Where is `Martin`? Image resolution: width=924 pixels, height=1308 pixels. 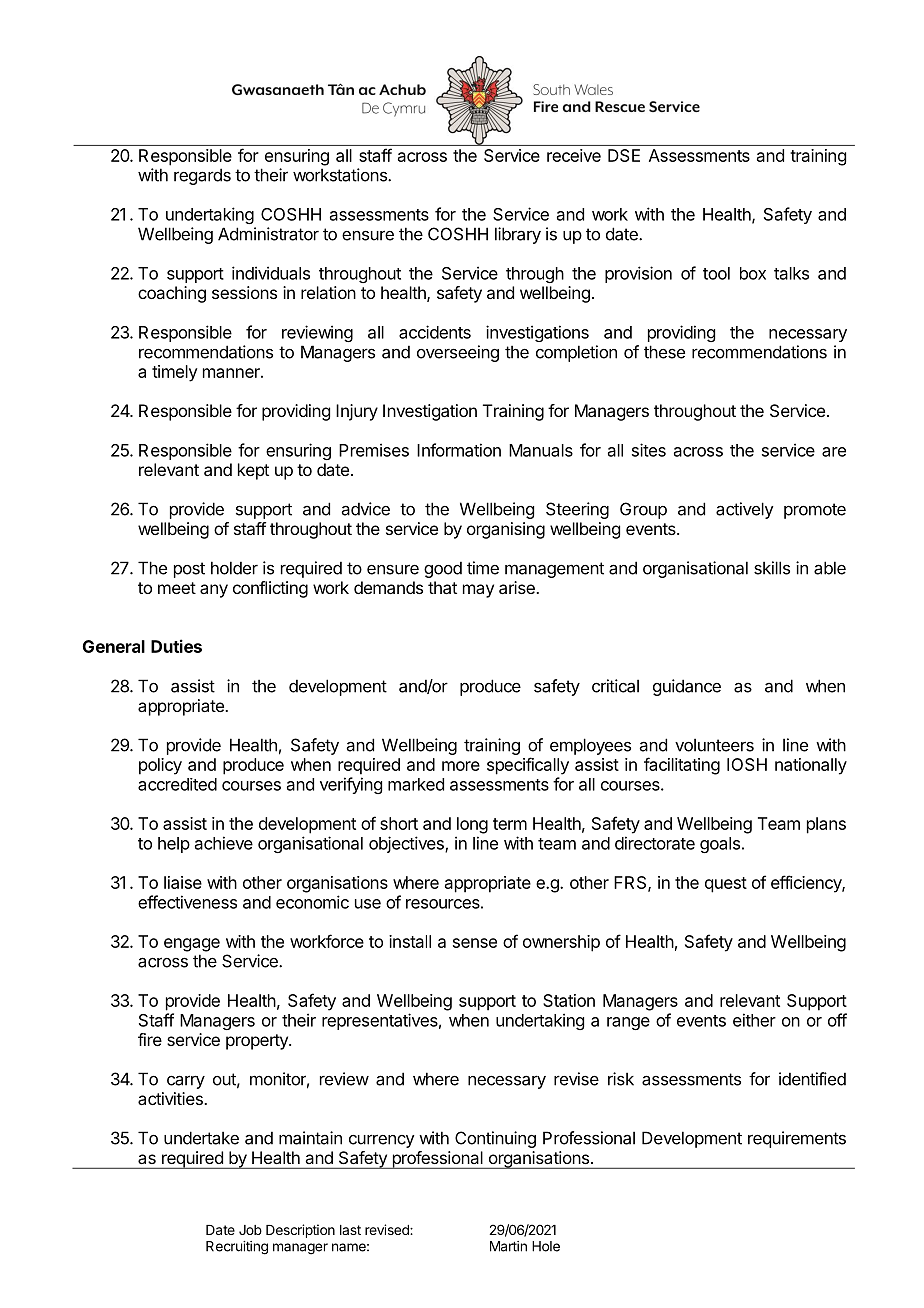 Martin is located at coordinates (508, 1246).
